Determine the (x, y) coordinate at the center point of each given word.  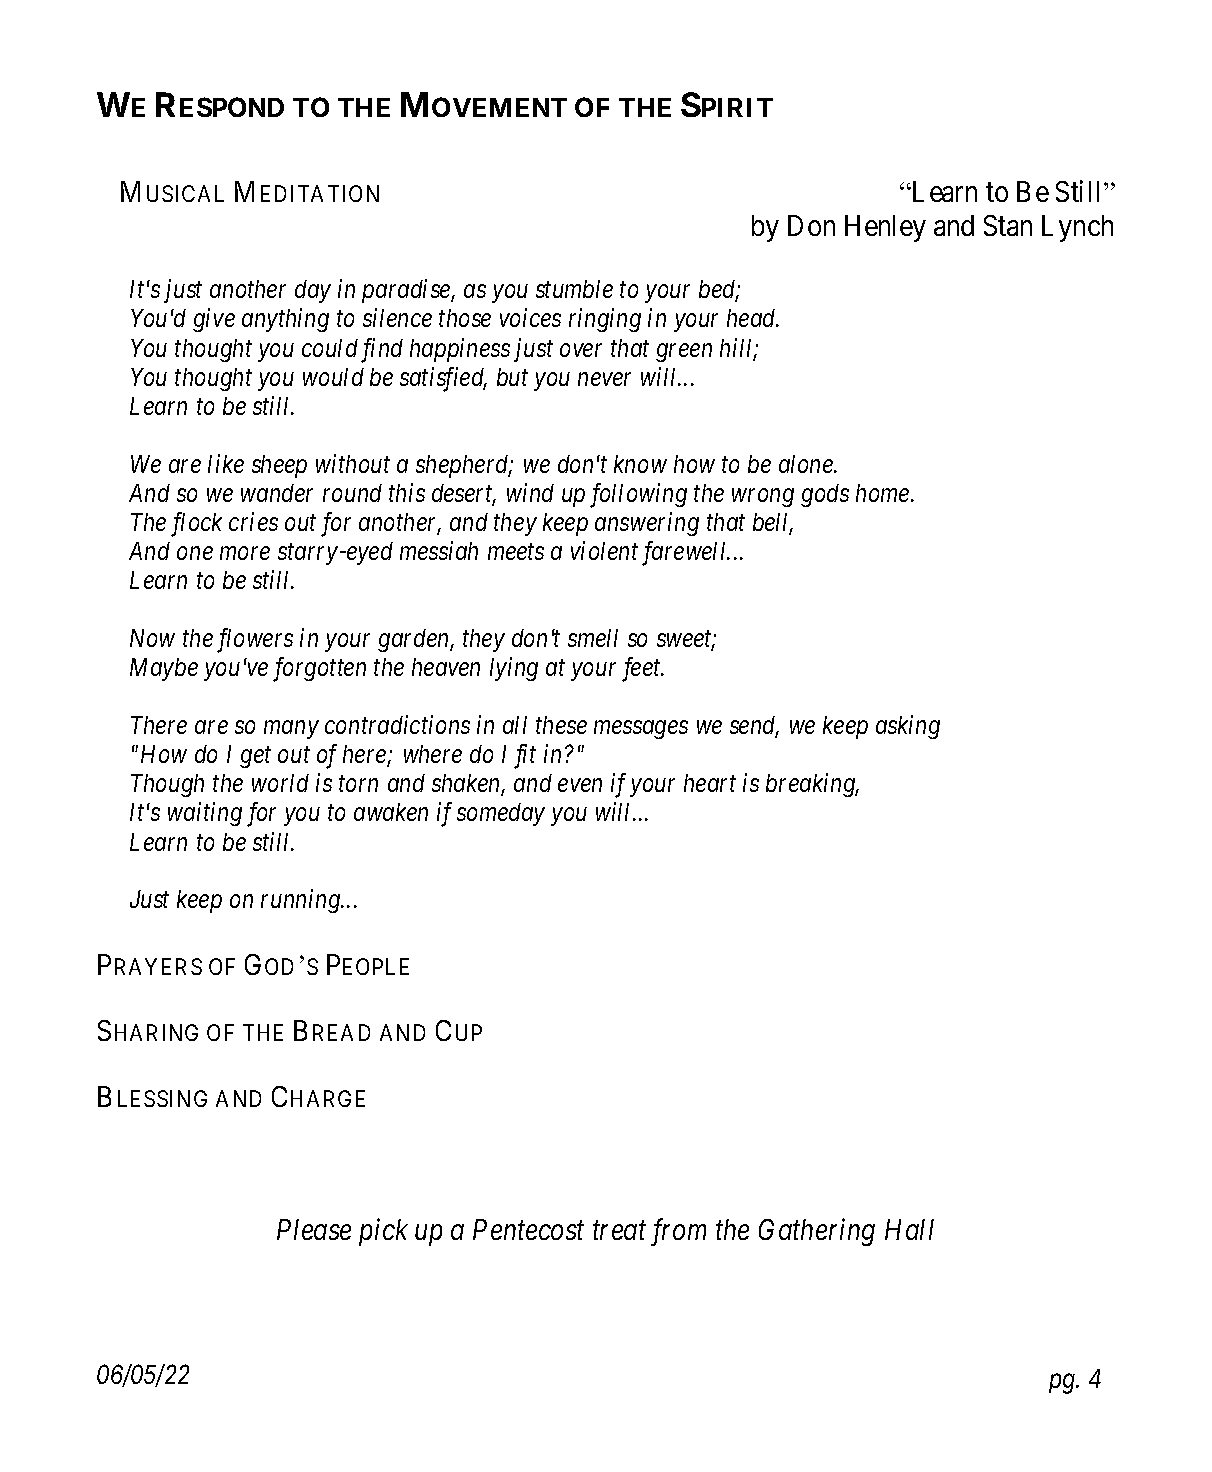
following (638, 495)
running (301, 901)
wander (277, 493)
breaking (812, 785)
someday (501, 814)
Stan (1008, 225)
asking (908, 727)
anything (285, 320)
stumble (574, 289)
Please (314, 1229)
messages (641, 730)
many (291, 730)
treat (619, 1231)
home (884, 493)
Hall (909, 1229)
